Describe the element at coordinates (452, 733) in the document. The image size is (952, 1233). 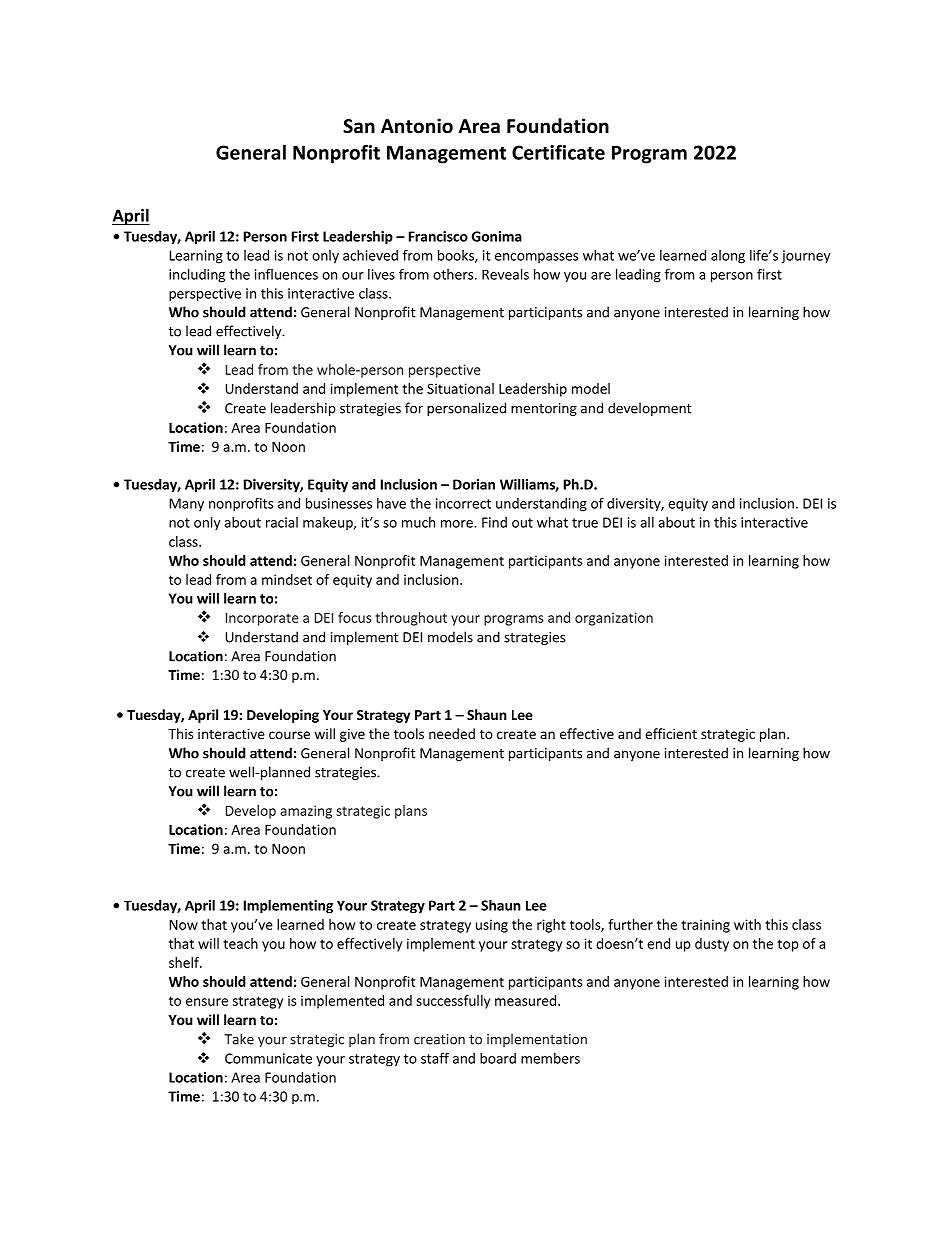
I see `needed` at that location.
